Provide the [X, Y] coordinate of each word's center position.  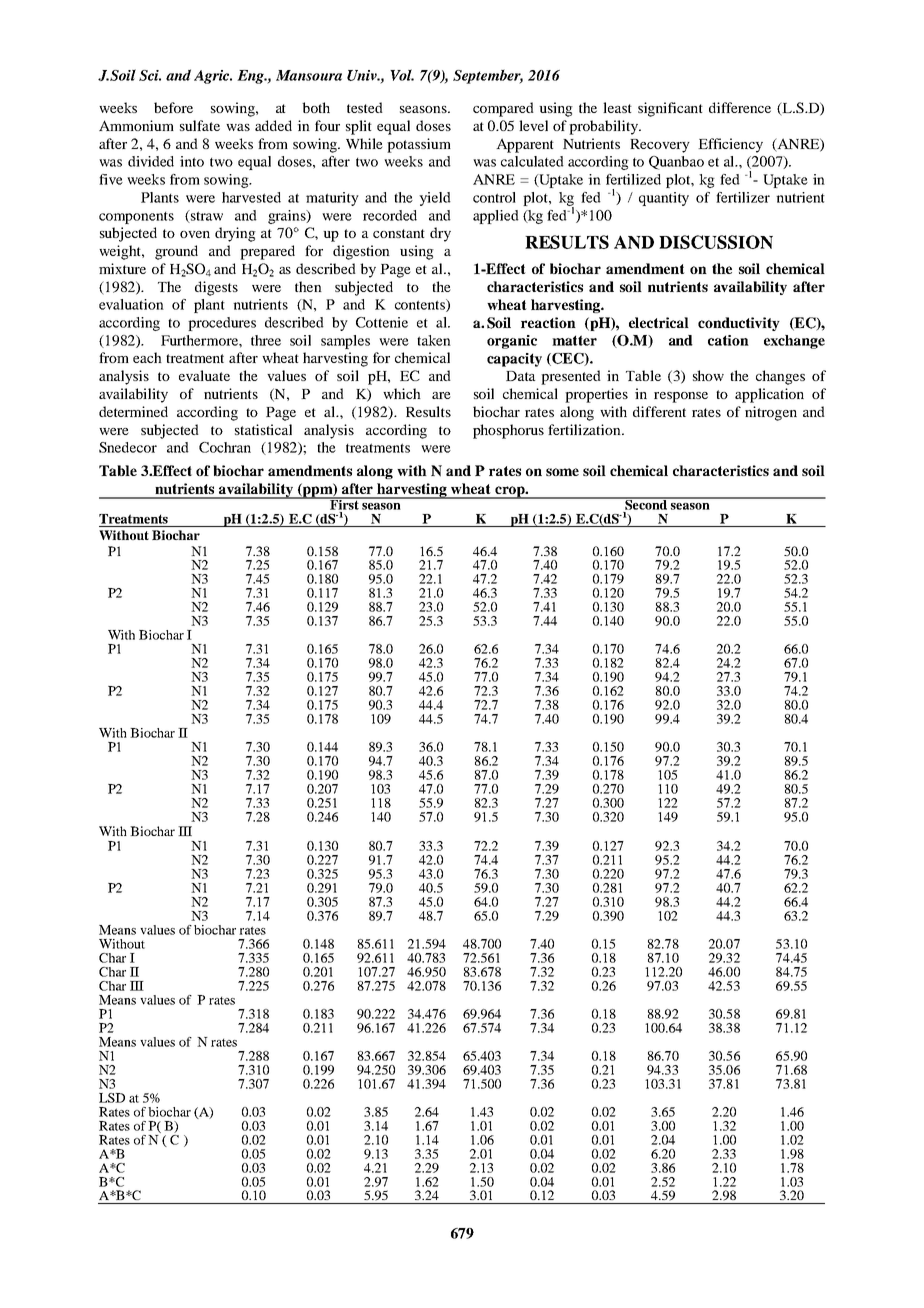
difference [740, 107]
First [344, 503]
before [173, 107]
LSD [112, 1098]
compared [503, 109]
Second [646, 503]
